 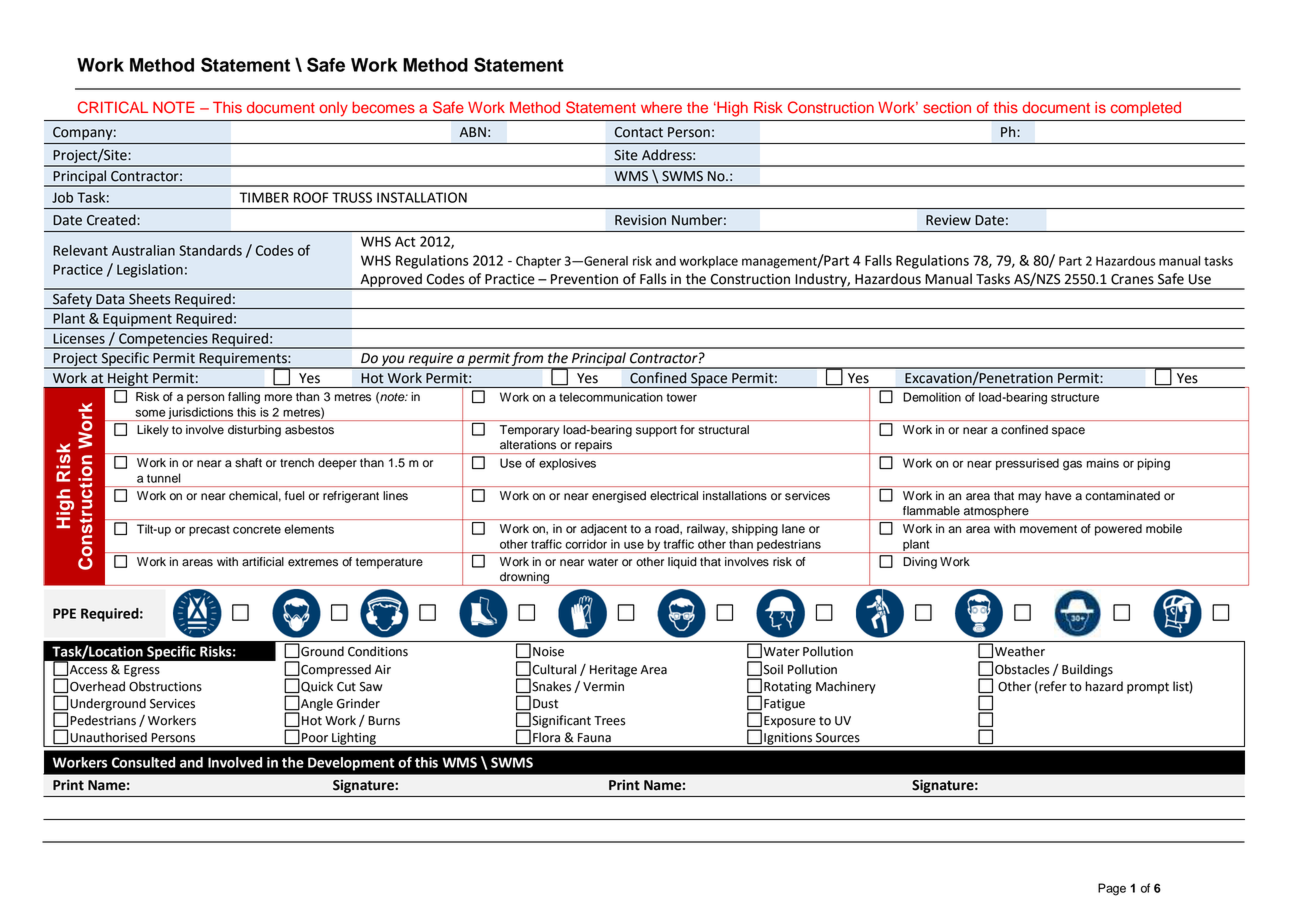 I want to click on section, so click(x=947, y=107).
